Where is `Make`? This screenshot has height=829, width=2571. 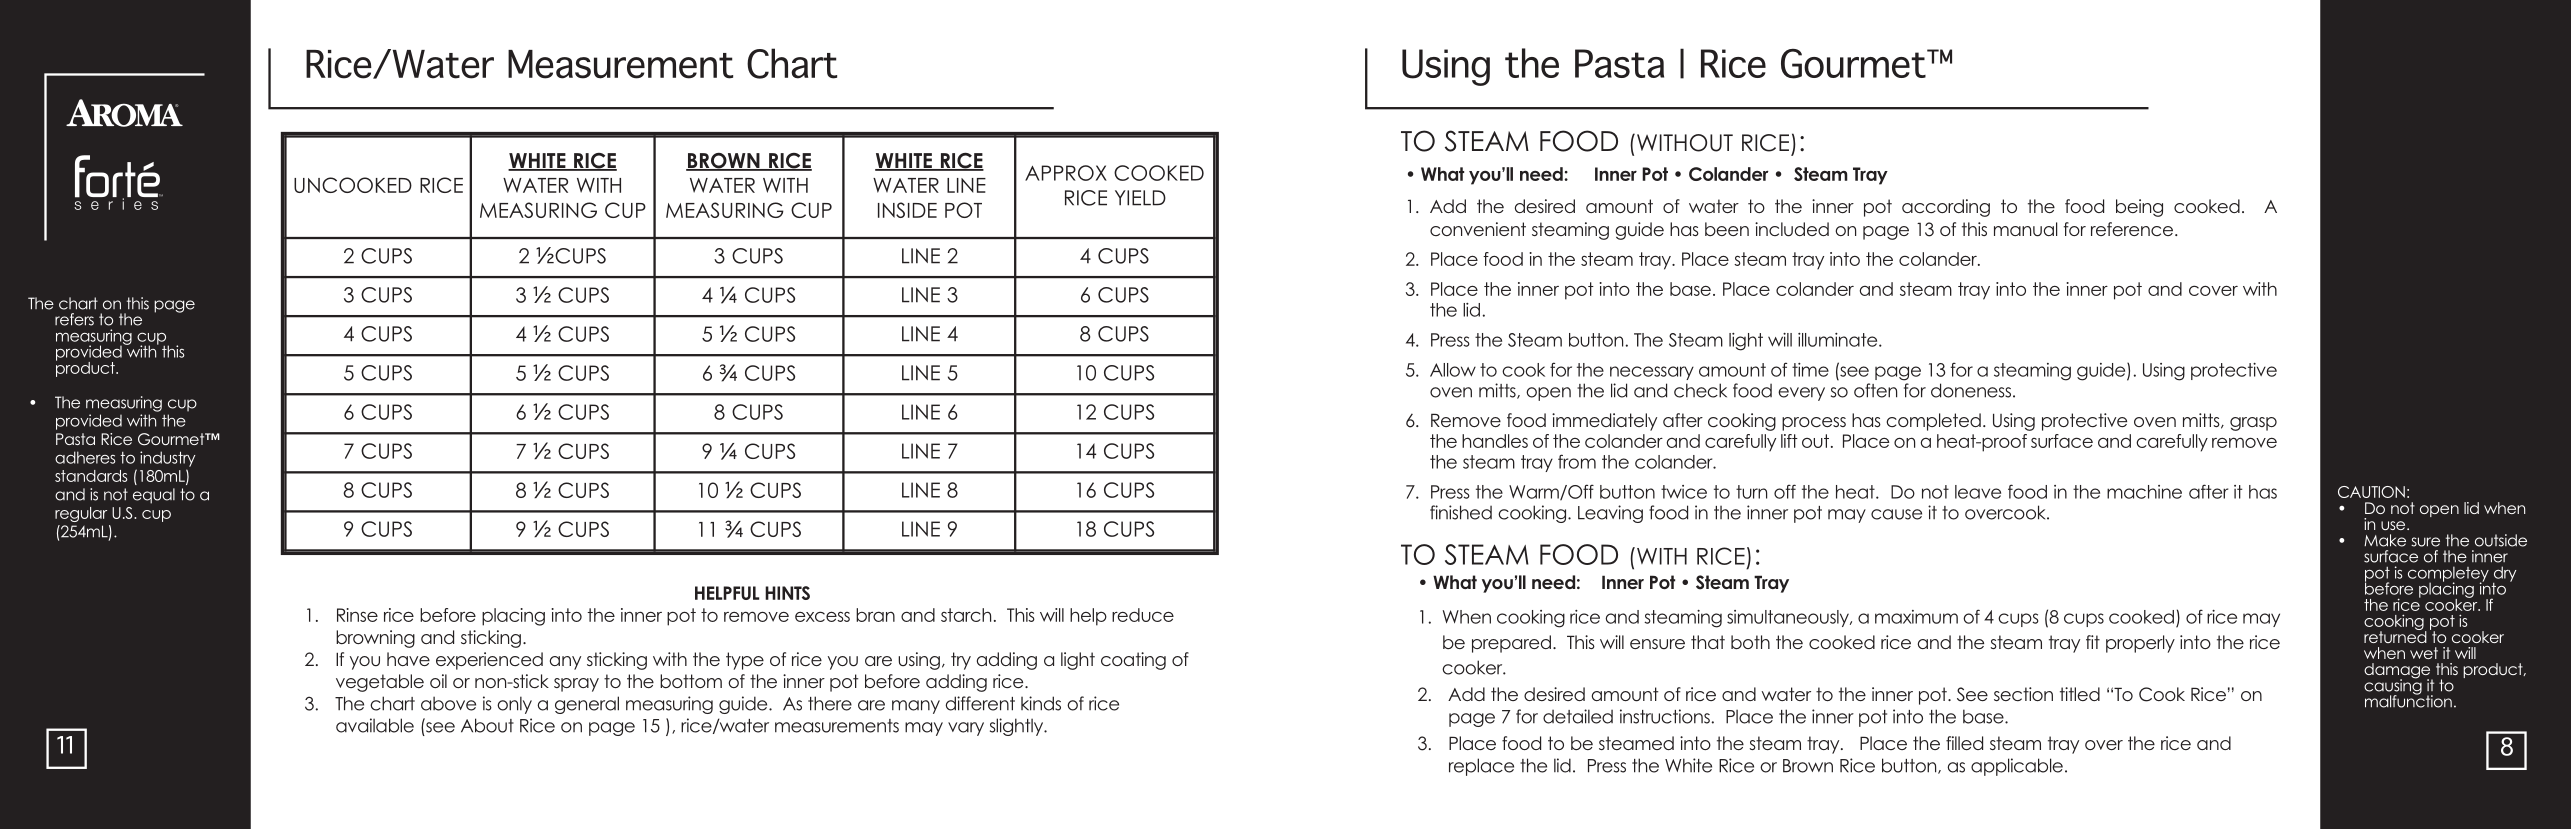
Make is located at coordinates (2385, 540).
